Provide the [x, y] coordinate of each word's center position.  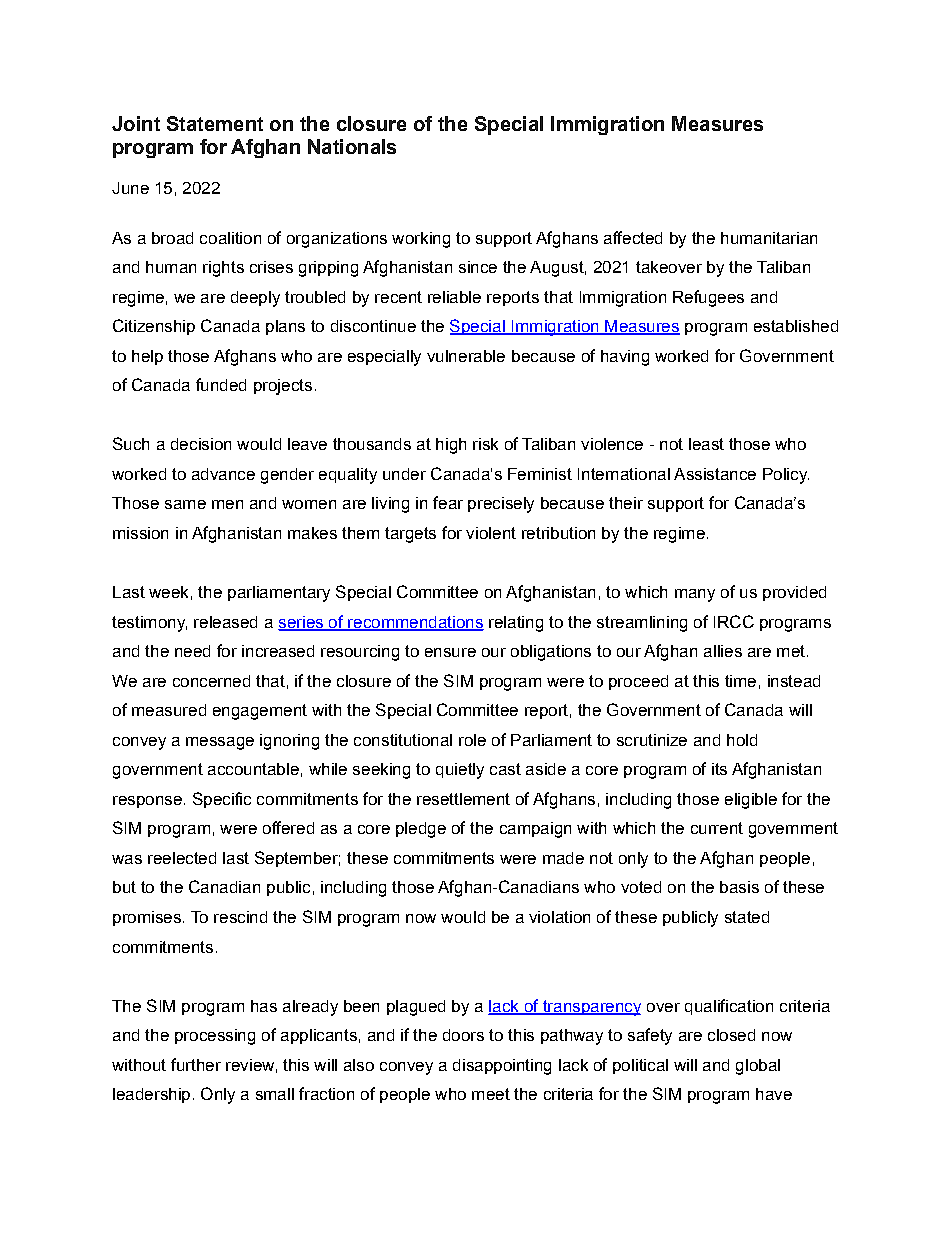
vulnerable [466, 356]
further [196, 1064]
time [740, 681]
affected [633, 237]
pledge [421, 830]
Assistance [715, 474]
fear [448, 502]
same [185, 504]
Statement [215, 123]
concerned [211, 681]
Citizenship [154, 327]
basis [739, 887]
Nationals [352, 146]
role [472, 740]
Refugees [708, 298]
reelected [182, 858]
